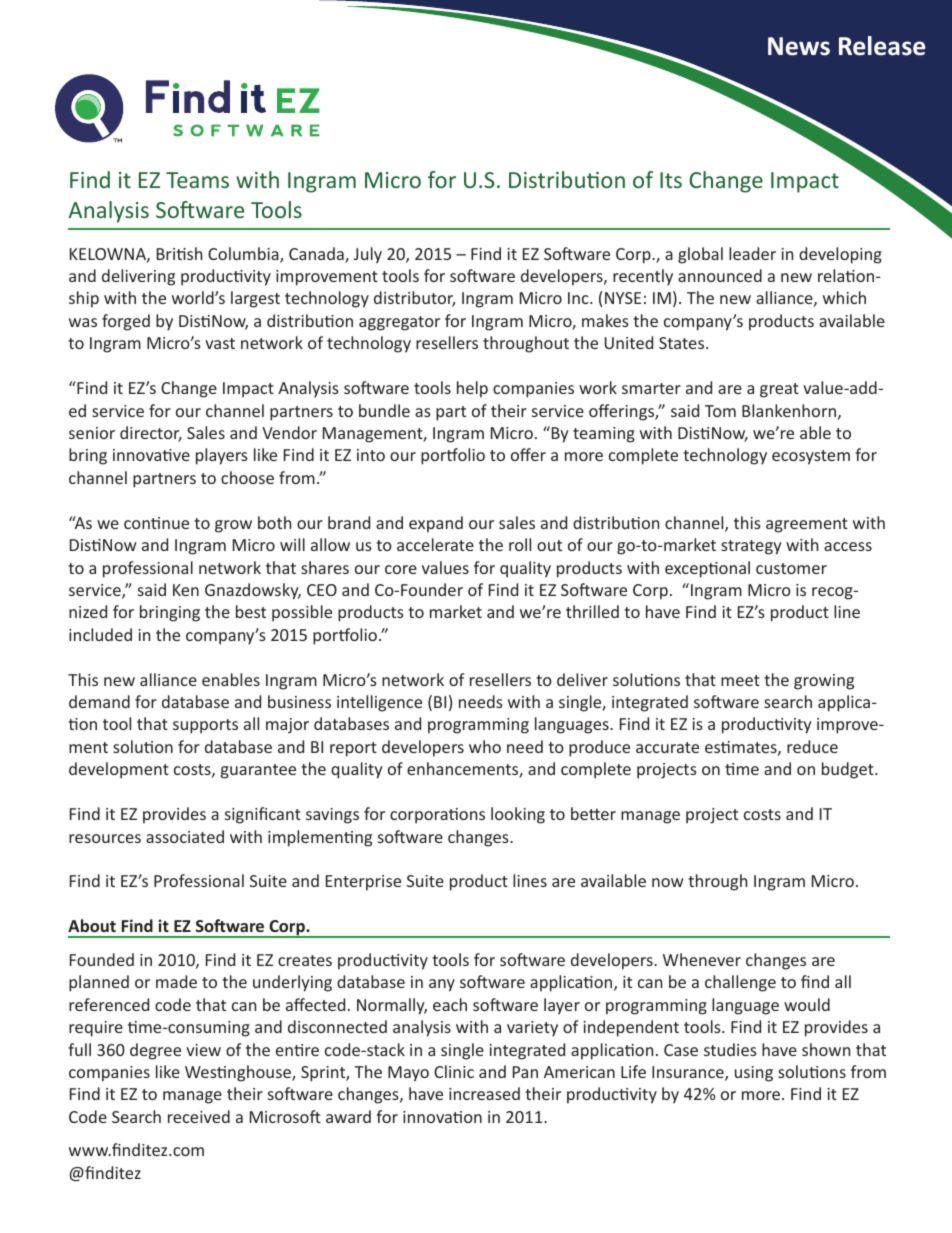 The width and height of the document is (952, 1233). I want to click on ecosystem, so click(811, 457).
